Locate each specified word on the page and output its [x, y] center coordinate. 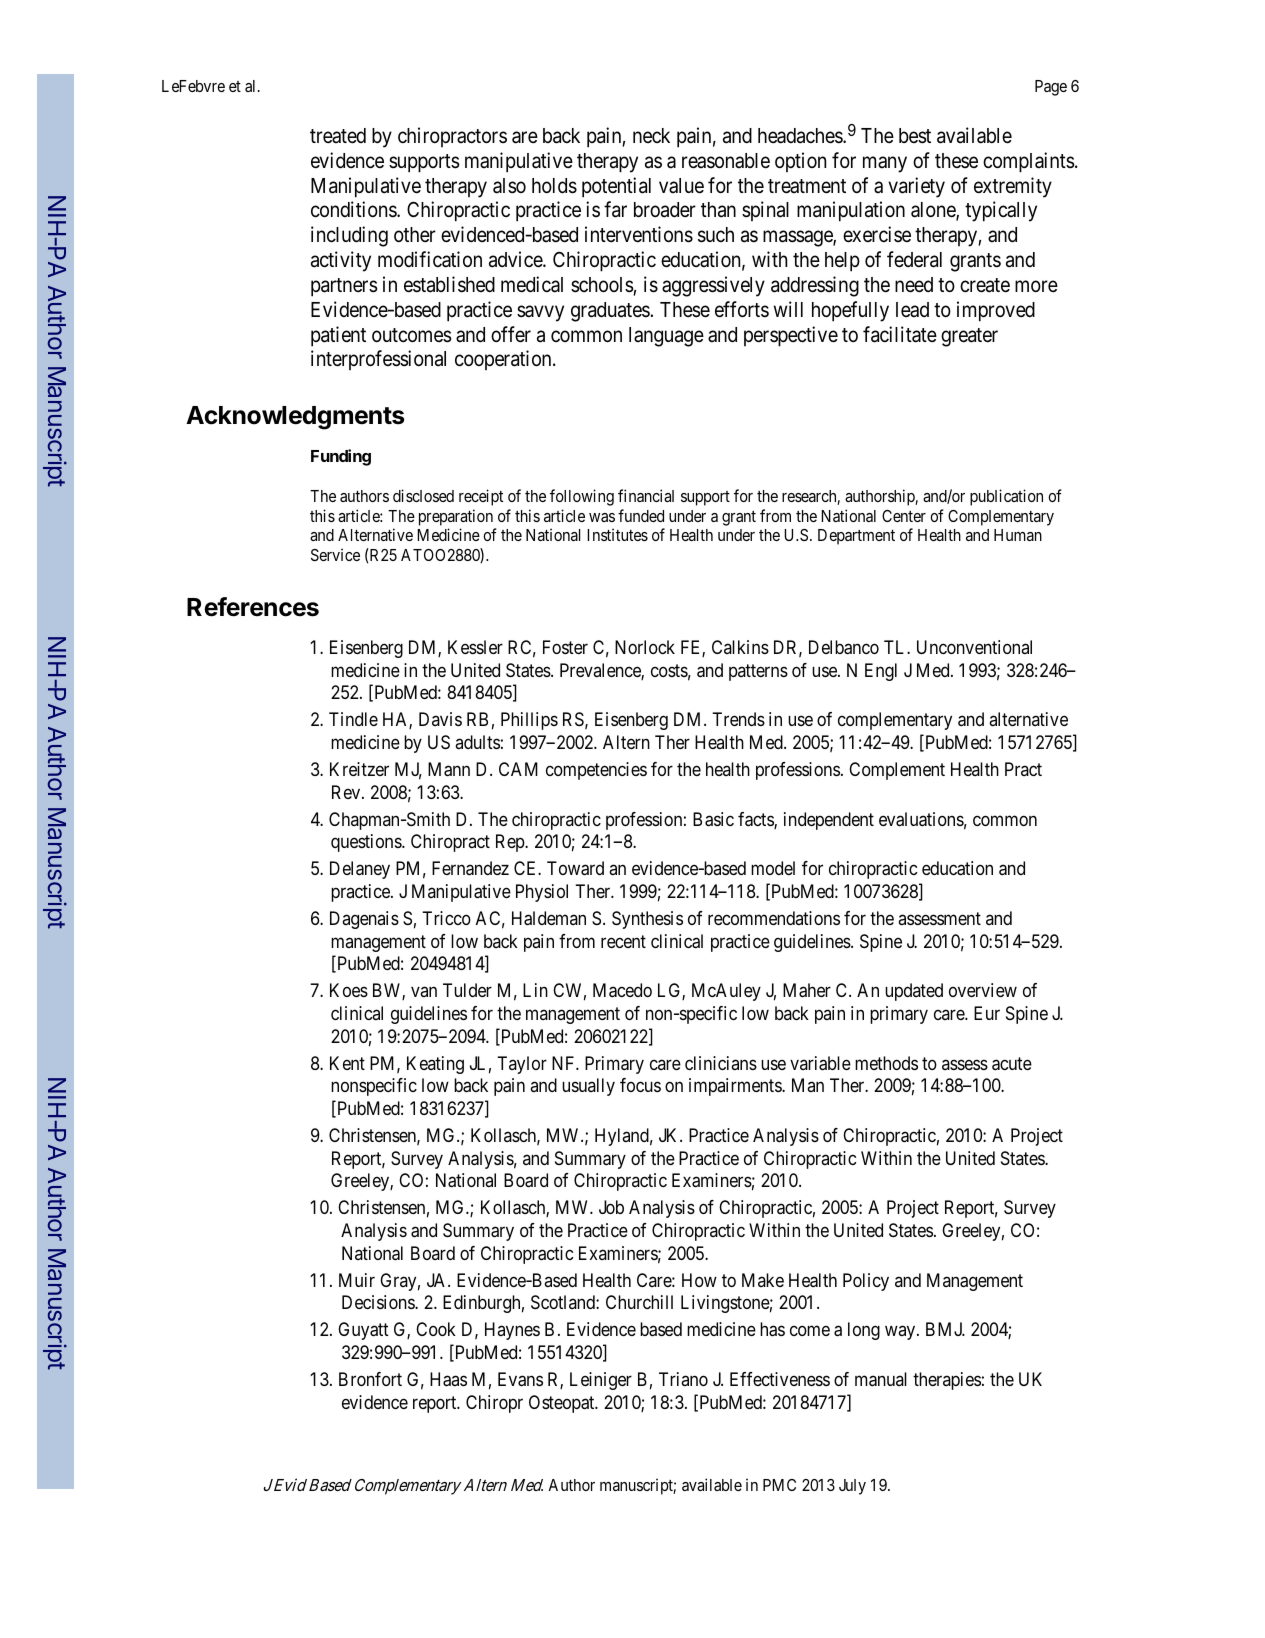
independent [829, 821]
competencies [596, 771]
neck [651, 135]
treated [338, 136]
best [915, 136]
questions [367, 843]
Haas [448, 1379]
